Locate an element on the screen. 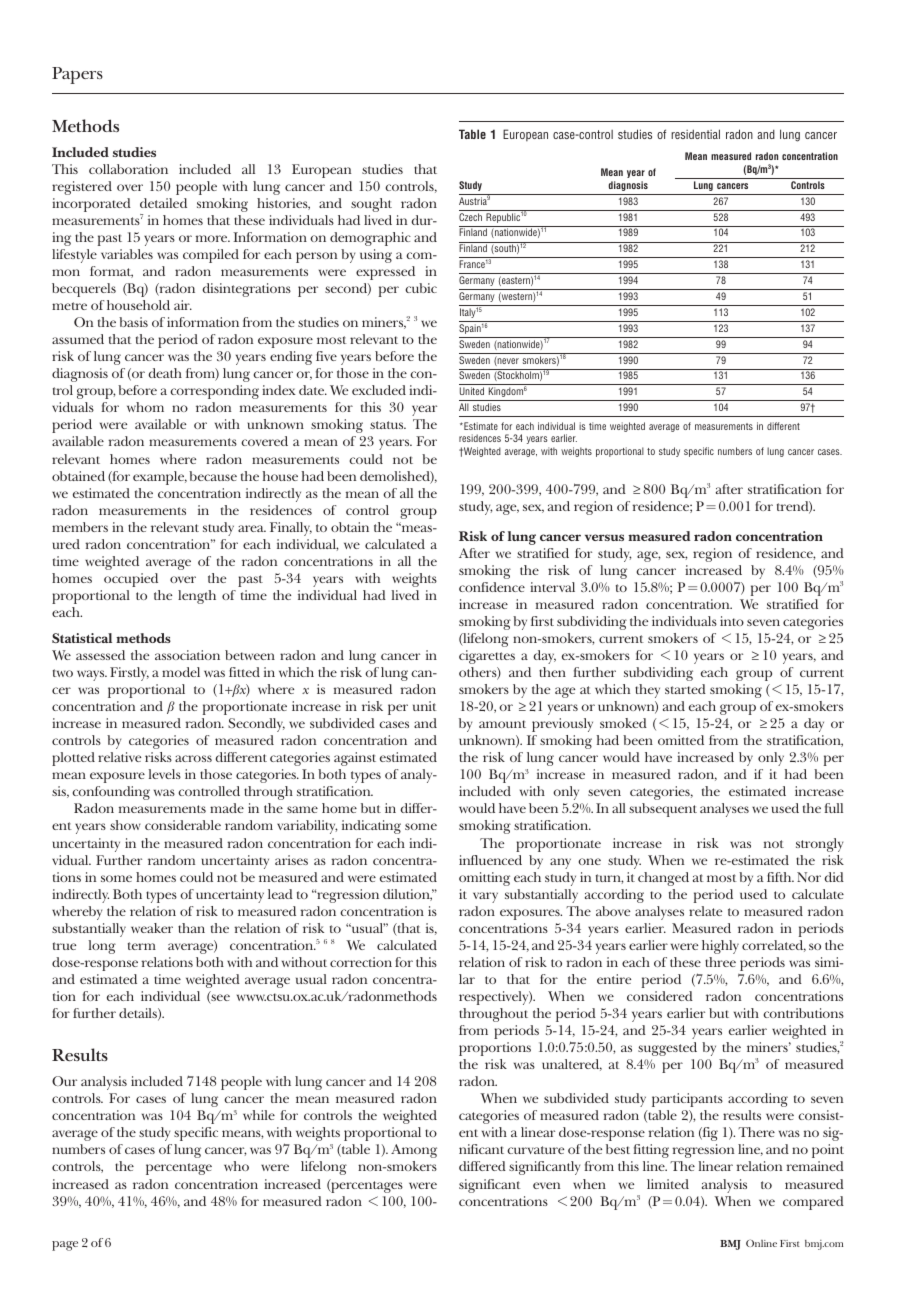 Image resolution: width=924 pixels, height=1308 pixels. death is located at coordinates (165, 373).
